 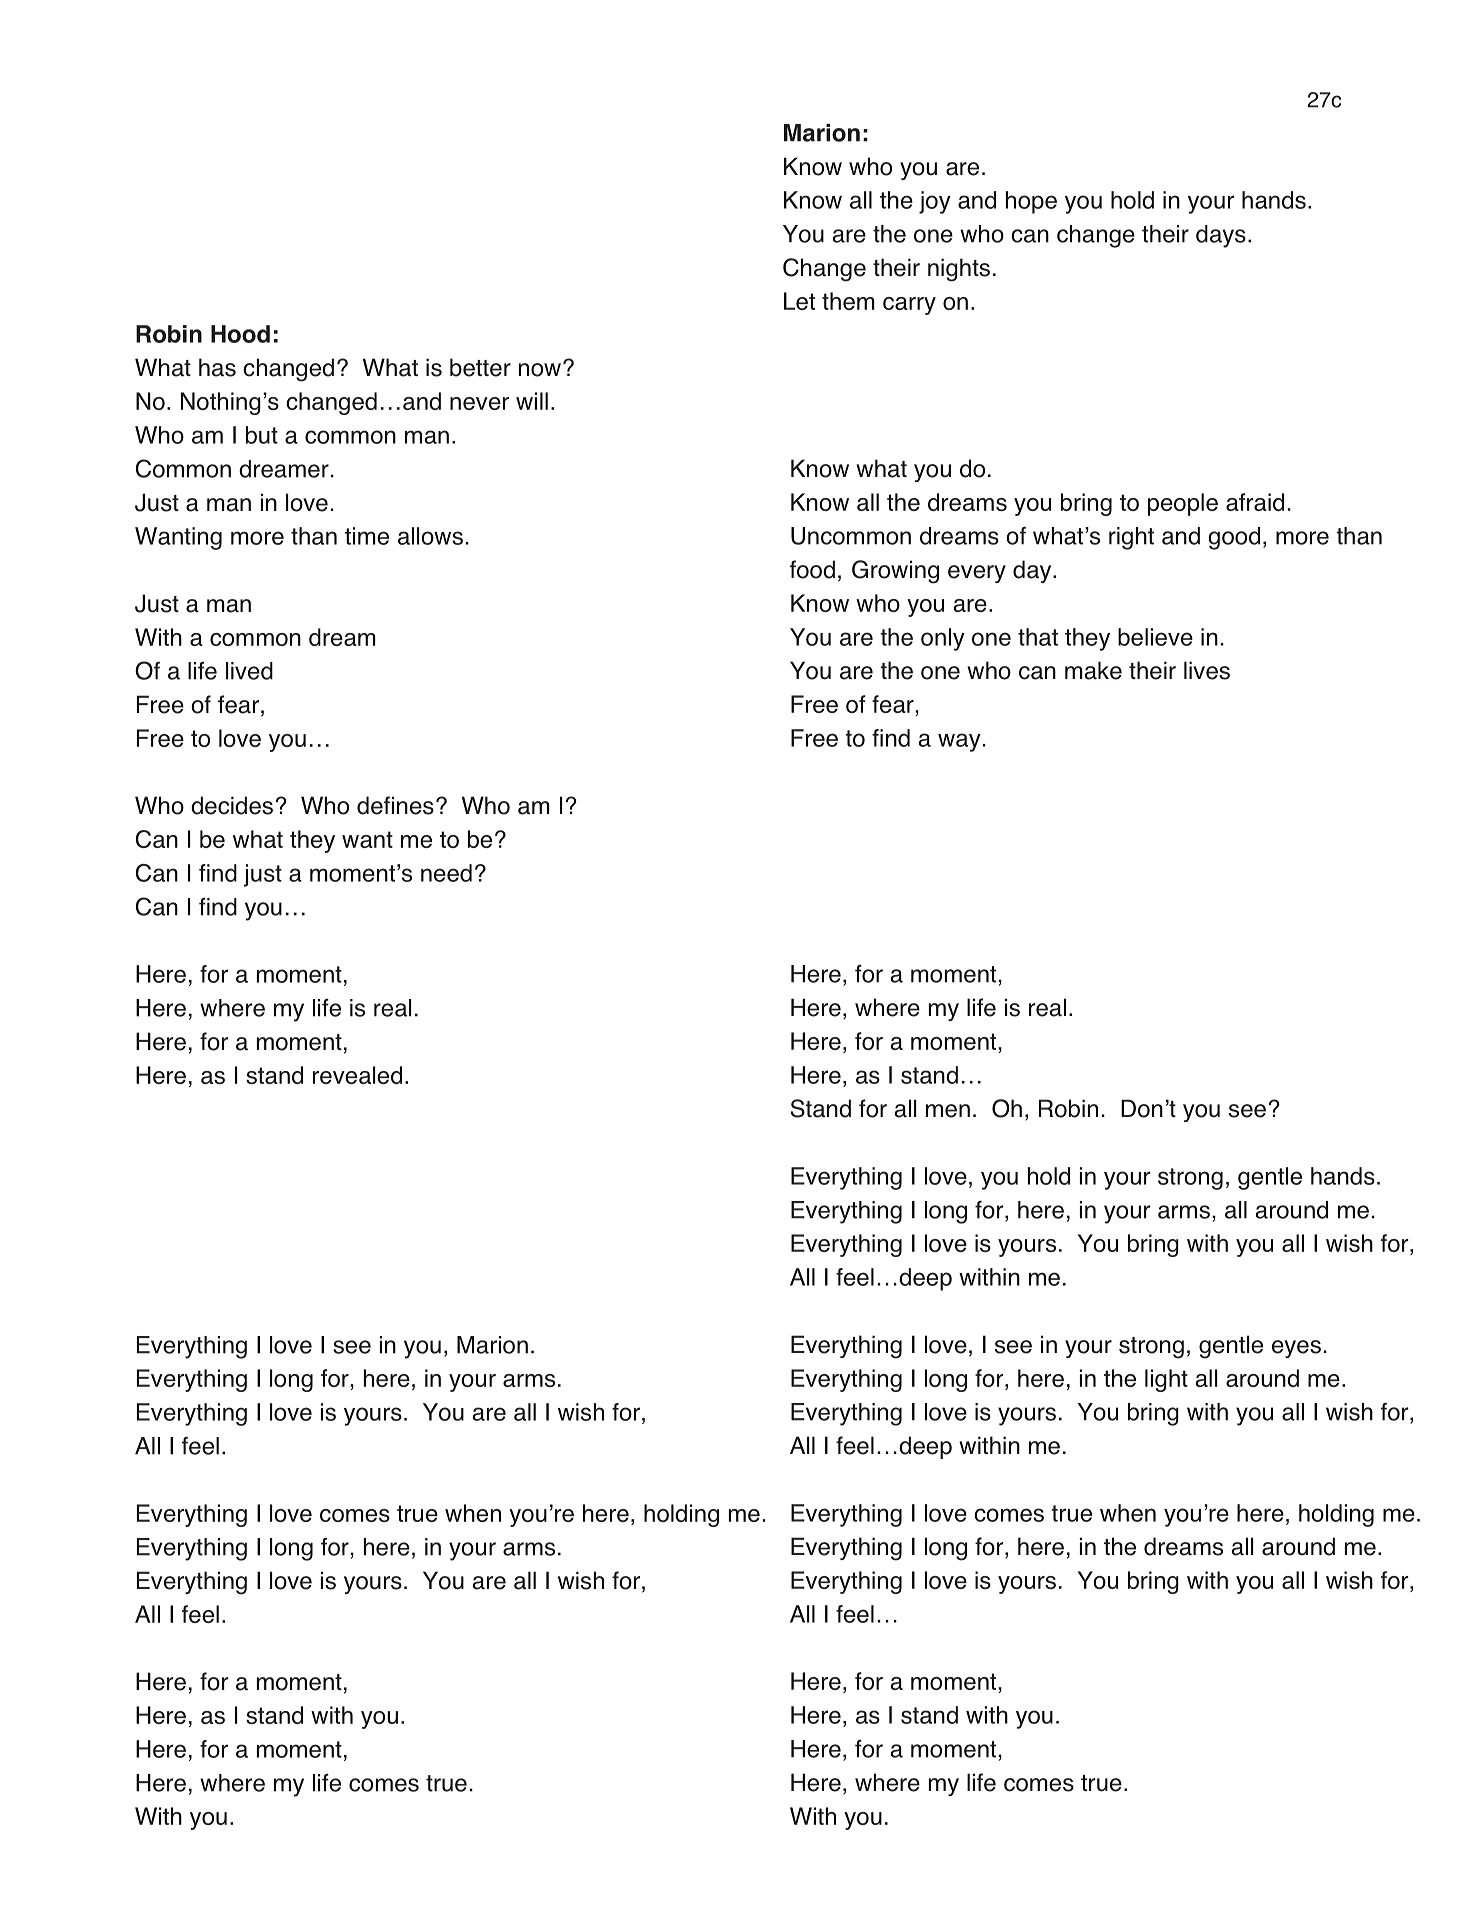 What do you see at coordinates (1183, 504) in the screenshot?
I see `people` at bounding box center [1183, 504].
